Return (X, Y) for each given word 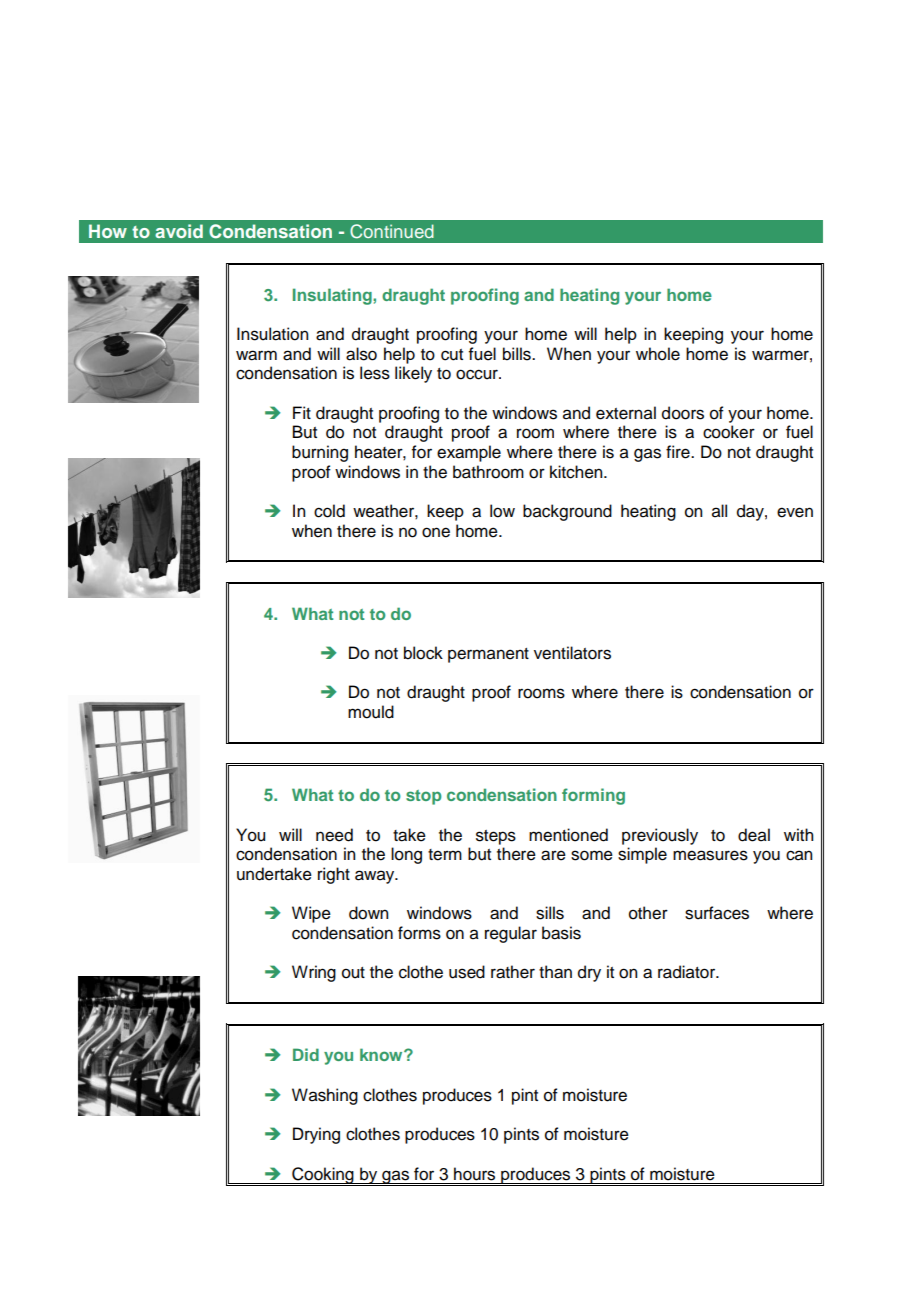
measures (710, 855)
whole (658, 354)
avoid (179, 231)
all (719, 511)
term (445, 855)
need (334, 835)
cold (329, 511)
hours (474, 1174)
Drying (316, 1135)
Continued (392, 231)
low (502, 511)
